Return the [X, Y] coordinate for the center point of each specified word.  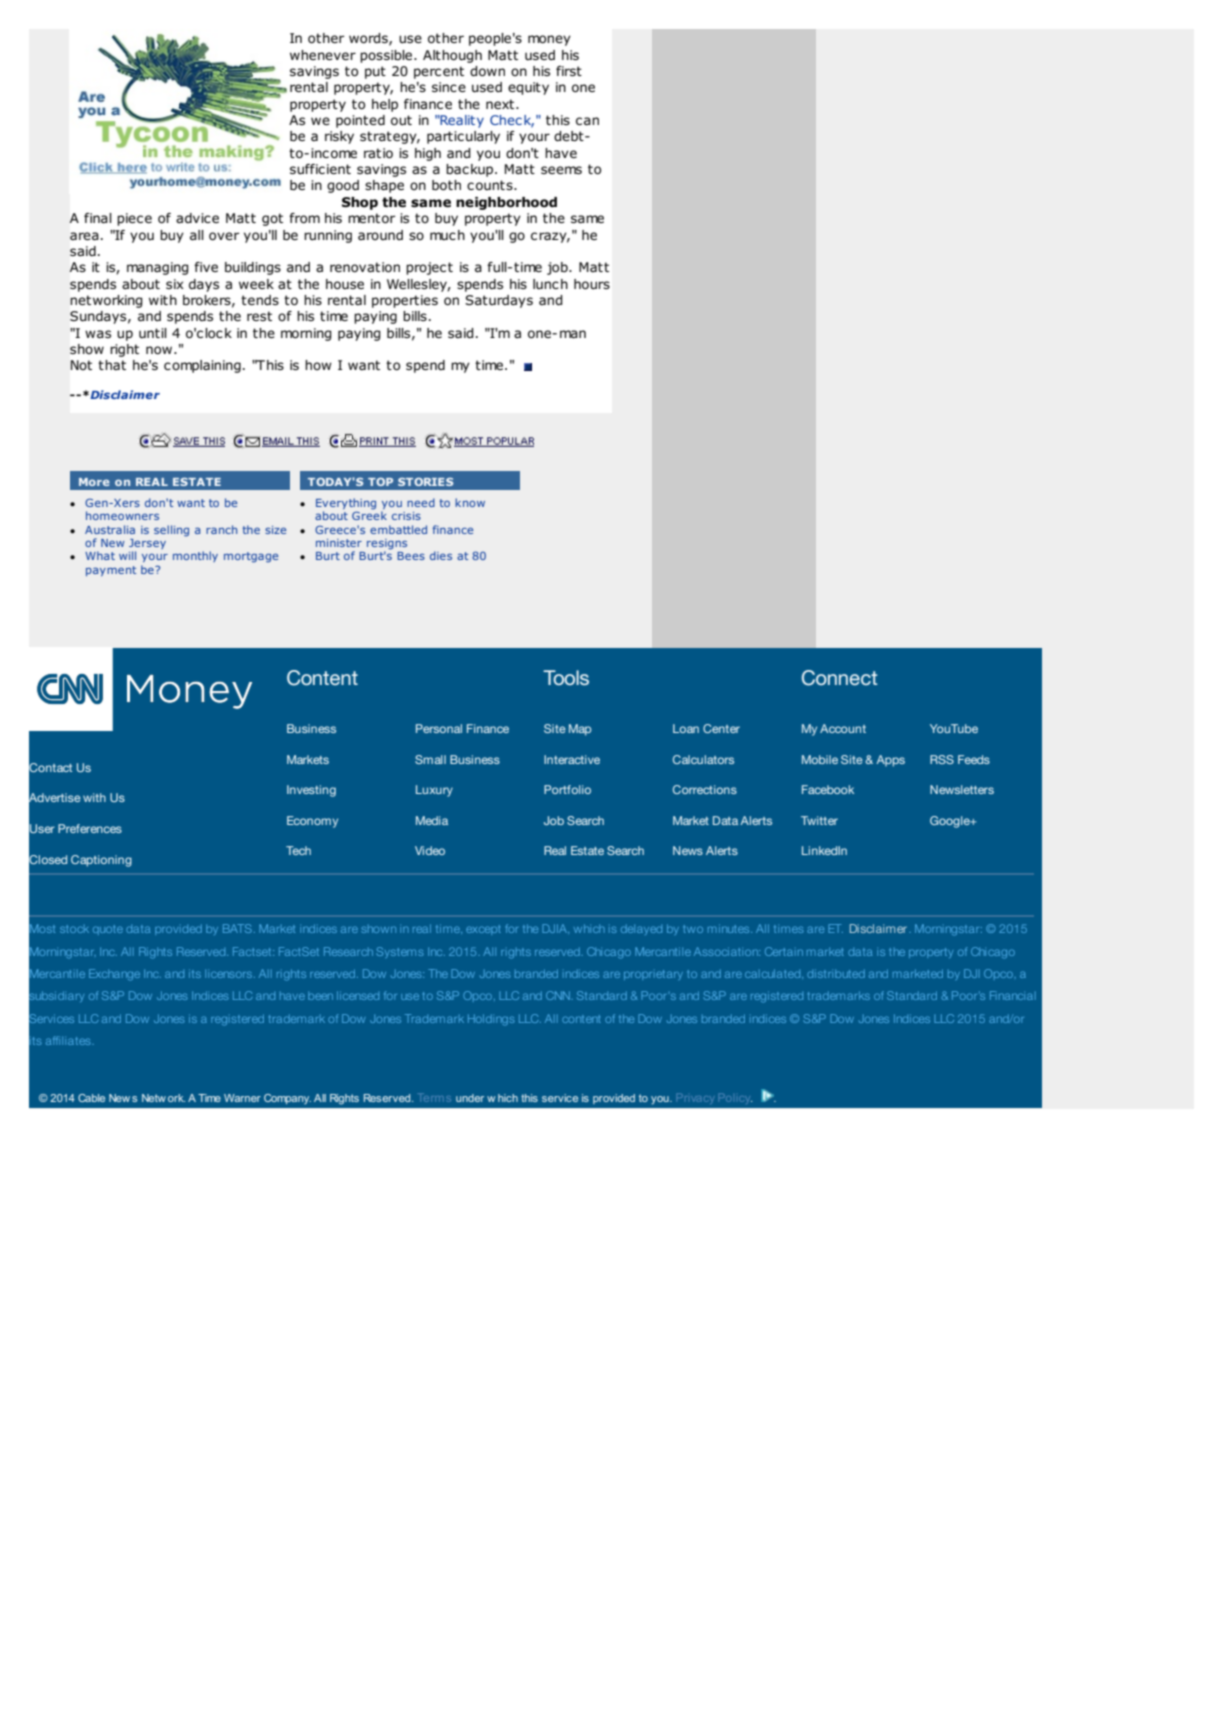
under [470, 1098]
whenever [323, 55]
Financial [1013, 995]
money [549, 40]
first [569, 71]
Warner [242, 1098]
